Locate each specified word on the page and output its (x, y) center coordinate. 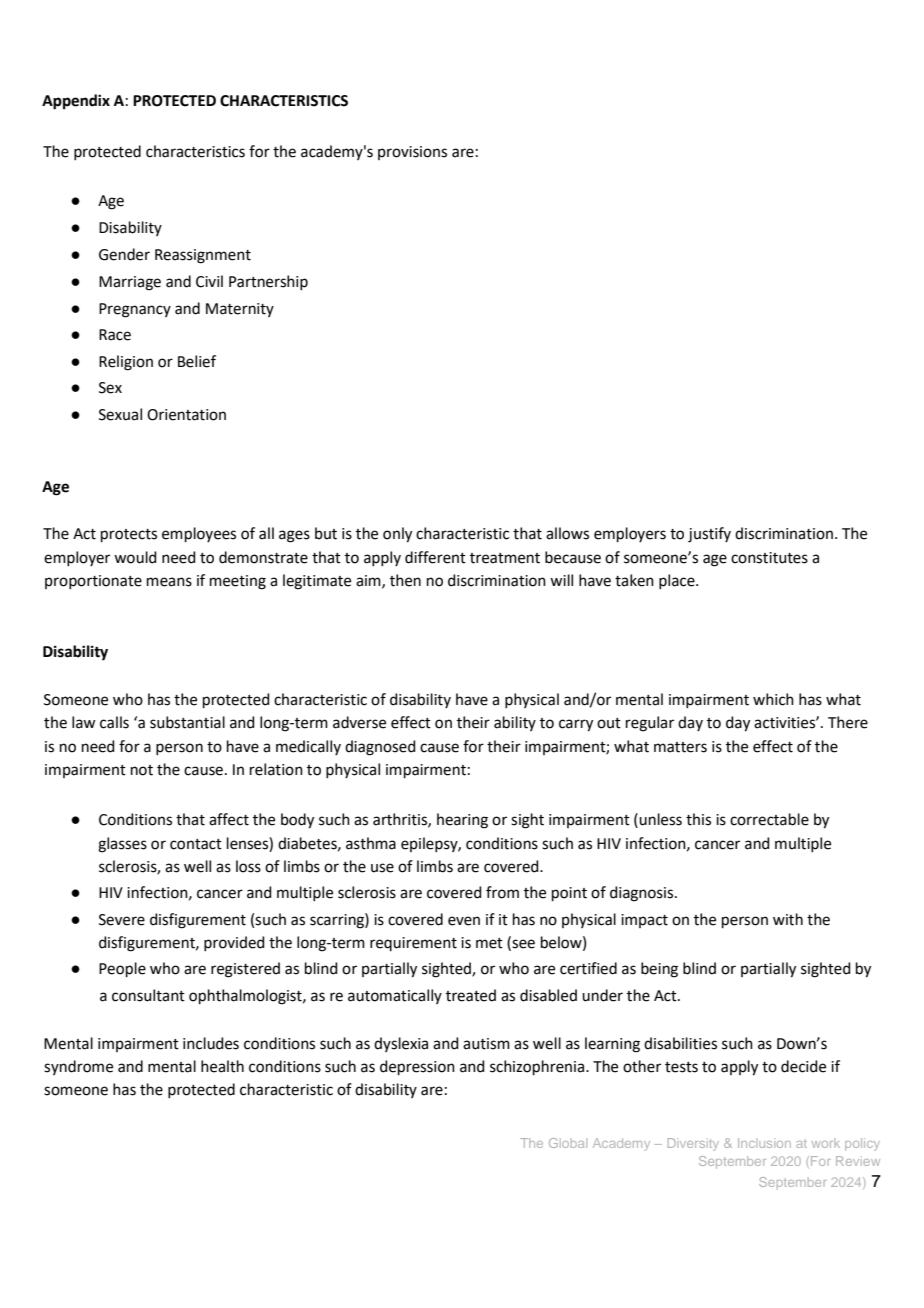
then (405, 580)
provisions (412, 153)
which (773, 699)
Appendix (76, 102)
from (502, 892)
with (788, 919)
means (169, 582)
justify (709, 535)
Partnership (268, 282)
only (397, 535)
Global (568, 1143)
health (222, 1066)
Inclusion (764, 1143)
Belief (197, 361)
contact (196, 844)
